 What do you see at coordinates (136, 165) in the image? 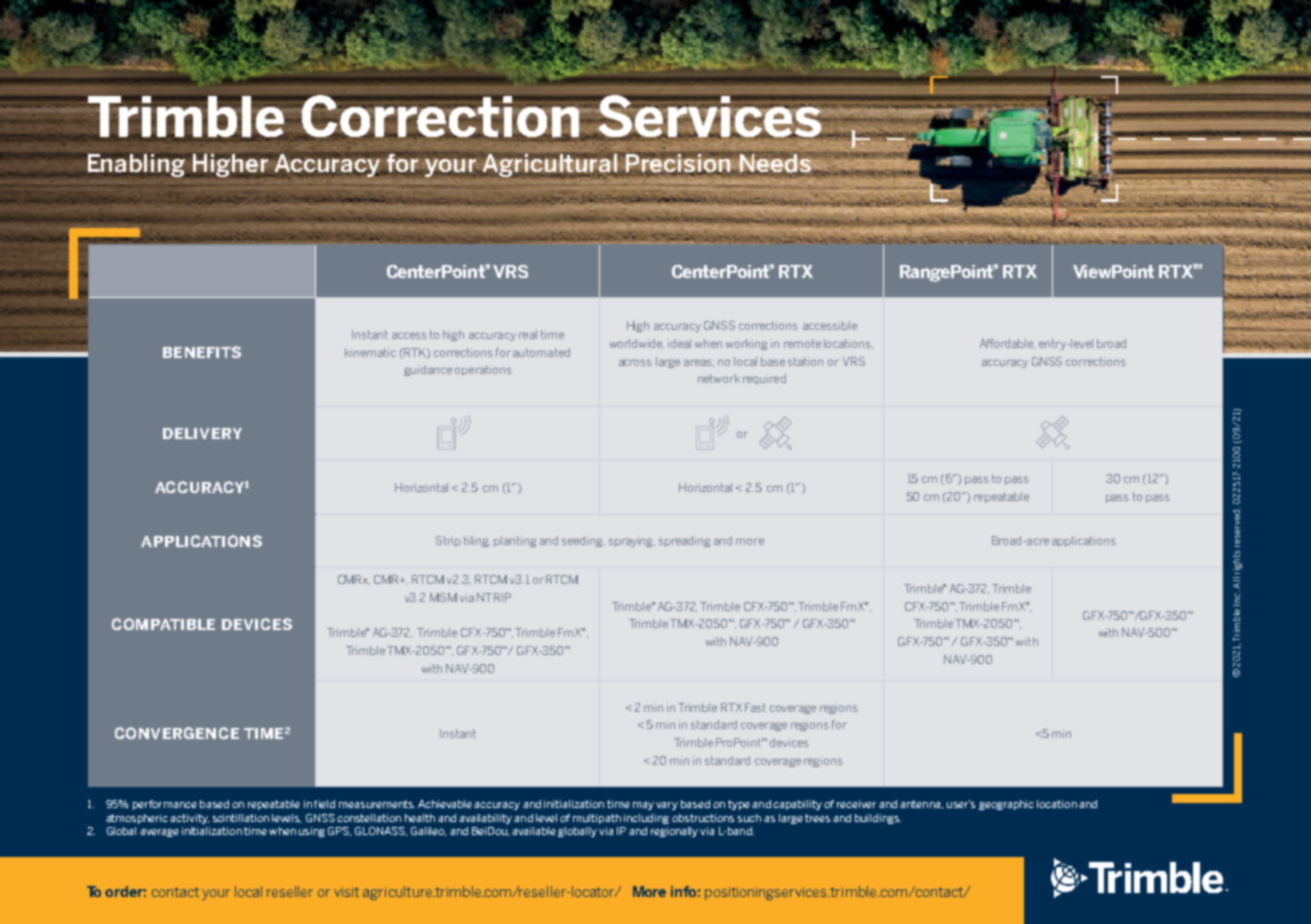
I see `Enabling` at bounding box center [136, 165].
